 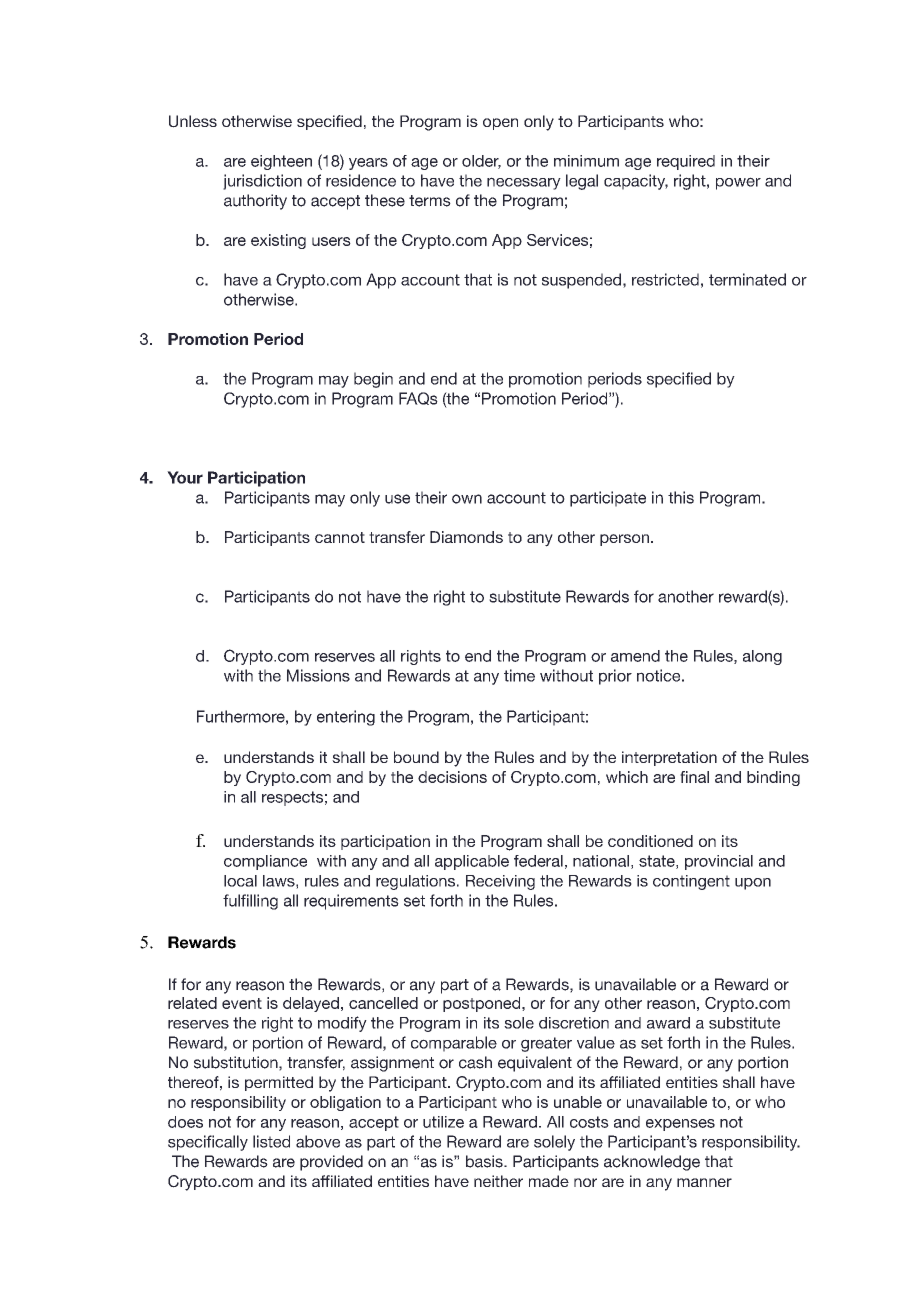 I want to click on required, so click(x=686, y=162).
